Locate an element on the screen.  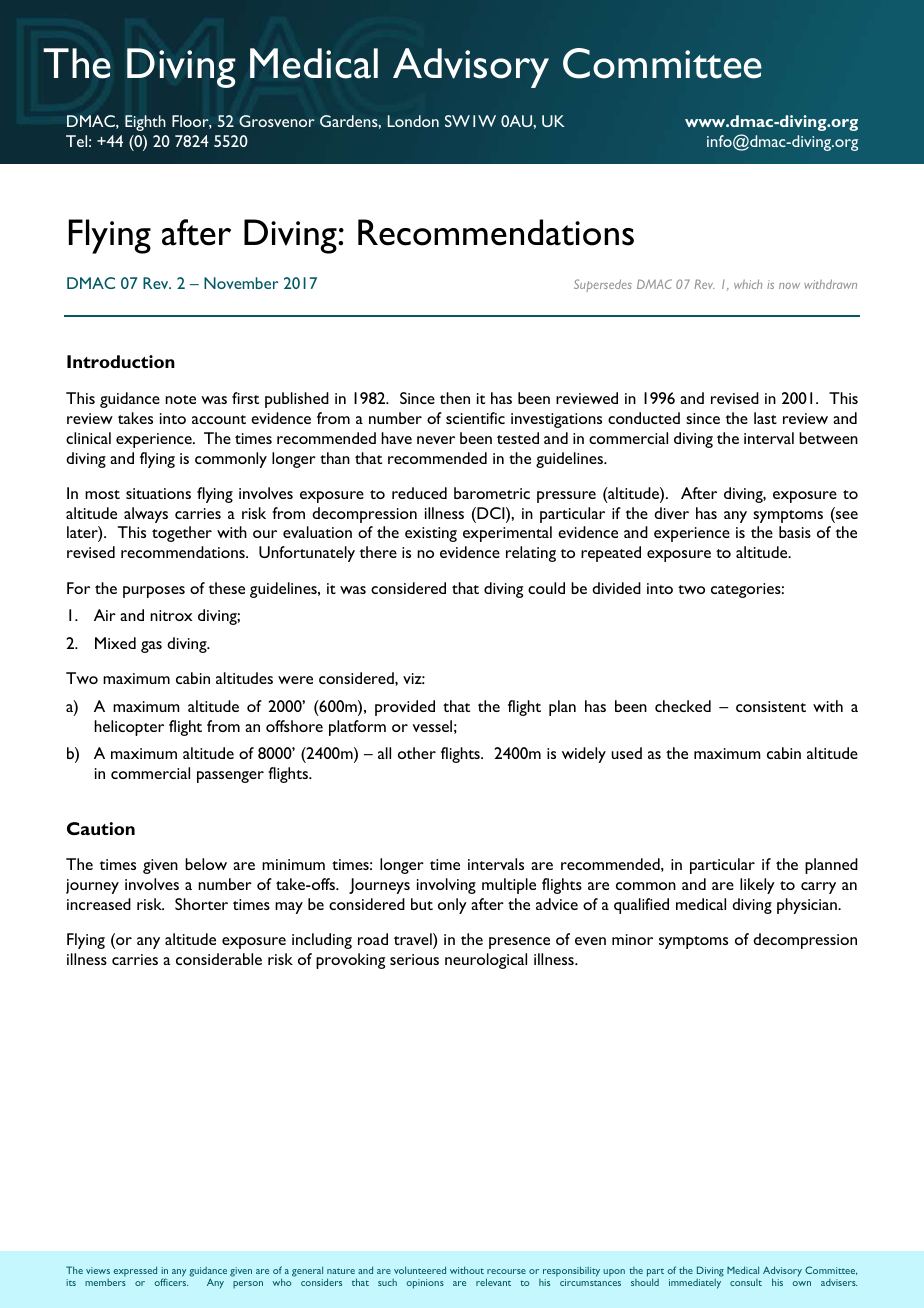
consistent is located at coordinates (771, 706).
